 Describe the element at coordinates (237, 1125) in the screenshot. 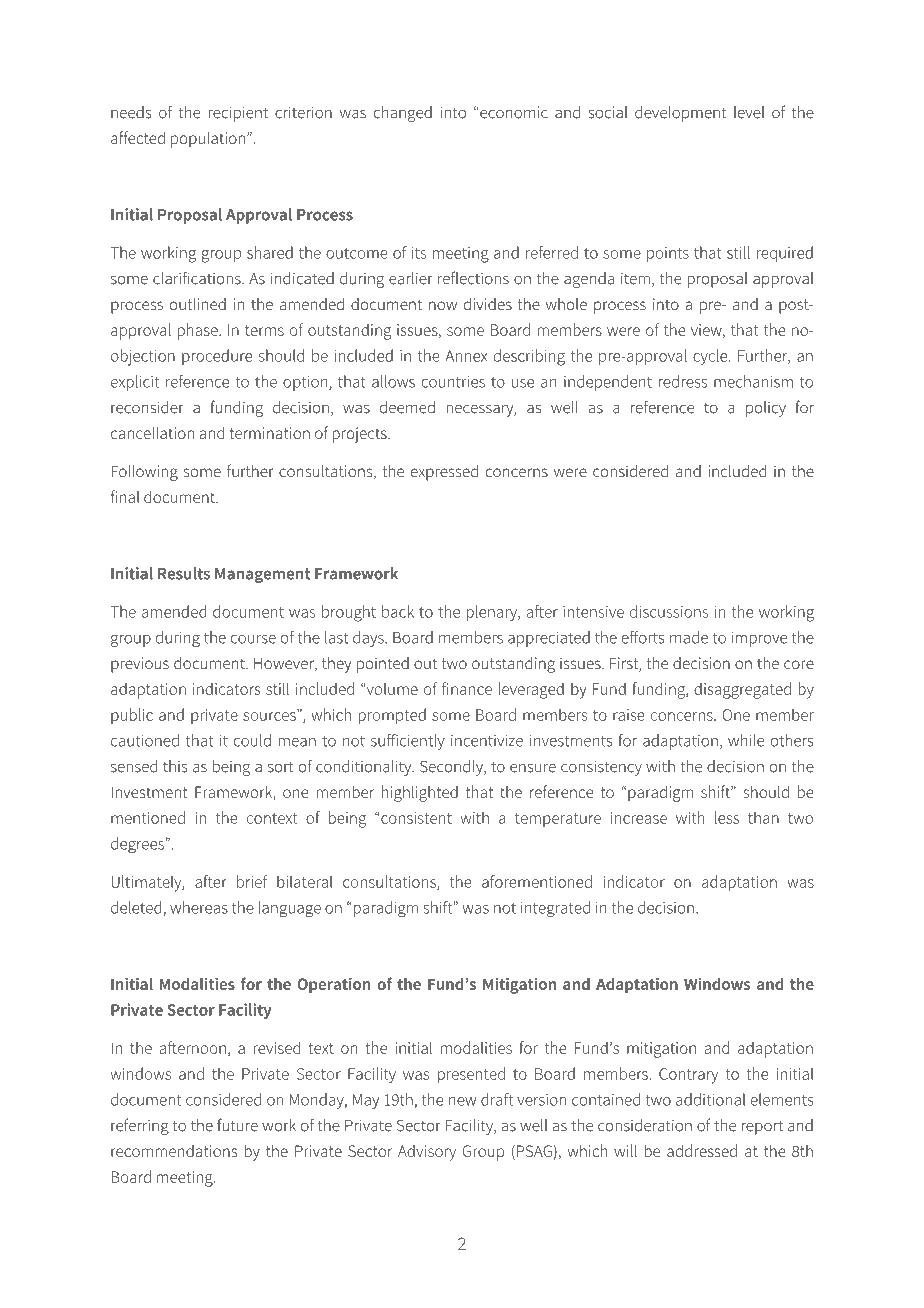

I see `future` at that location.
